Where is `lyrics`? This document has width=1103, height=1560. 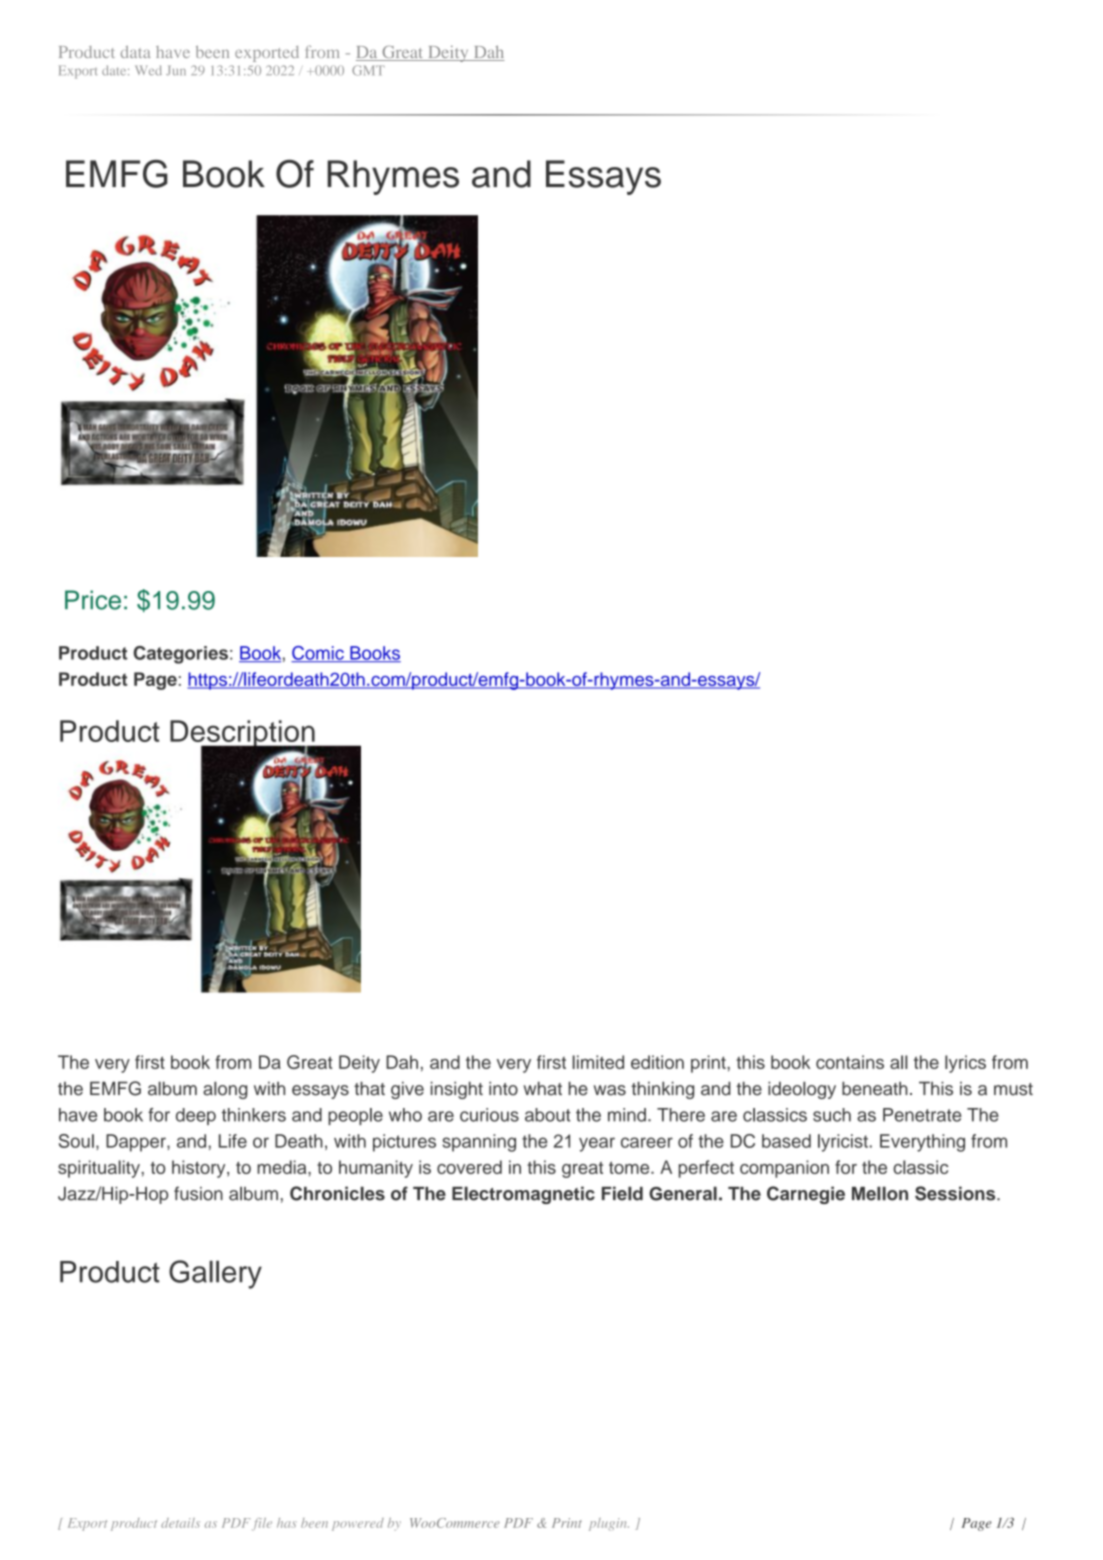
lyrics is located at coordinates (965, 1064).
